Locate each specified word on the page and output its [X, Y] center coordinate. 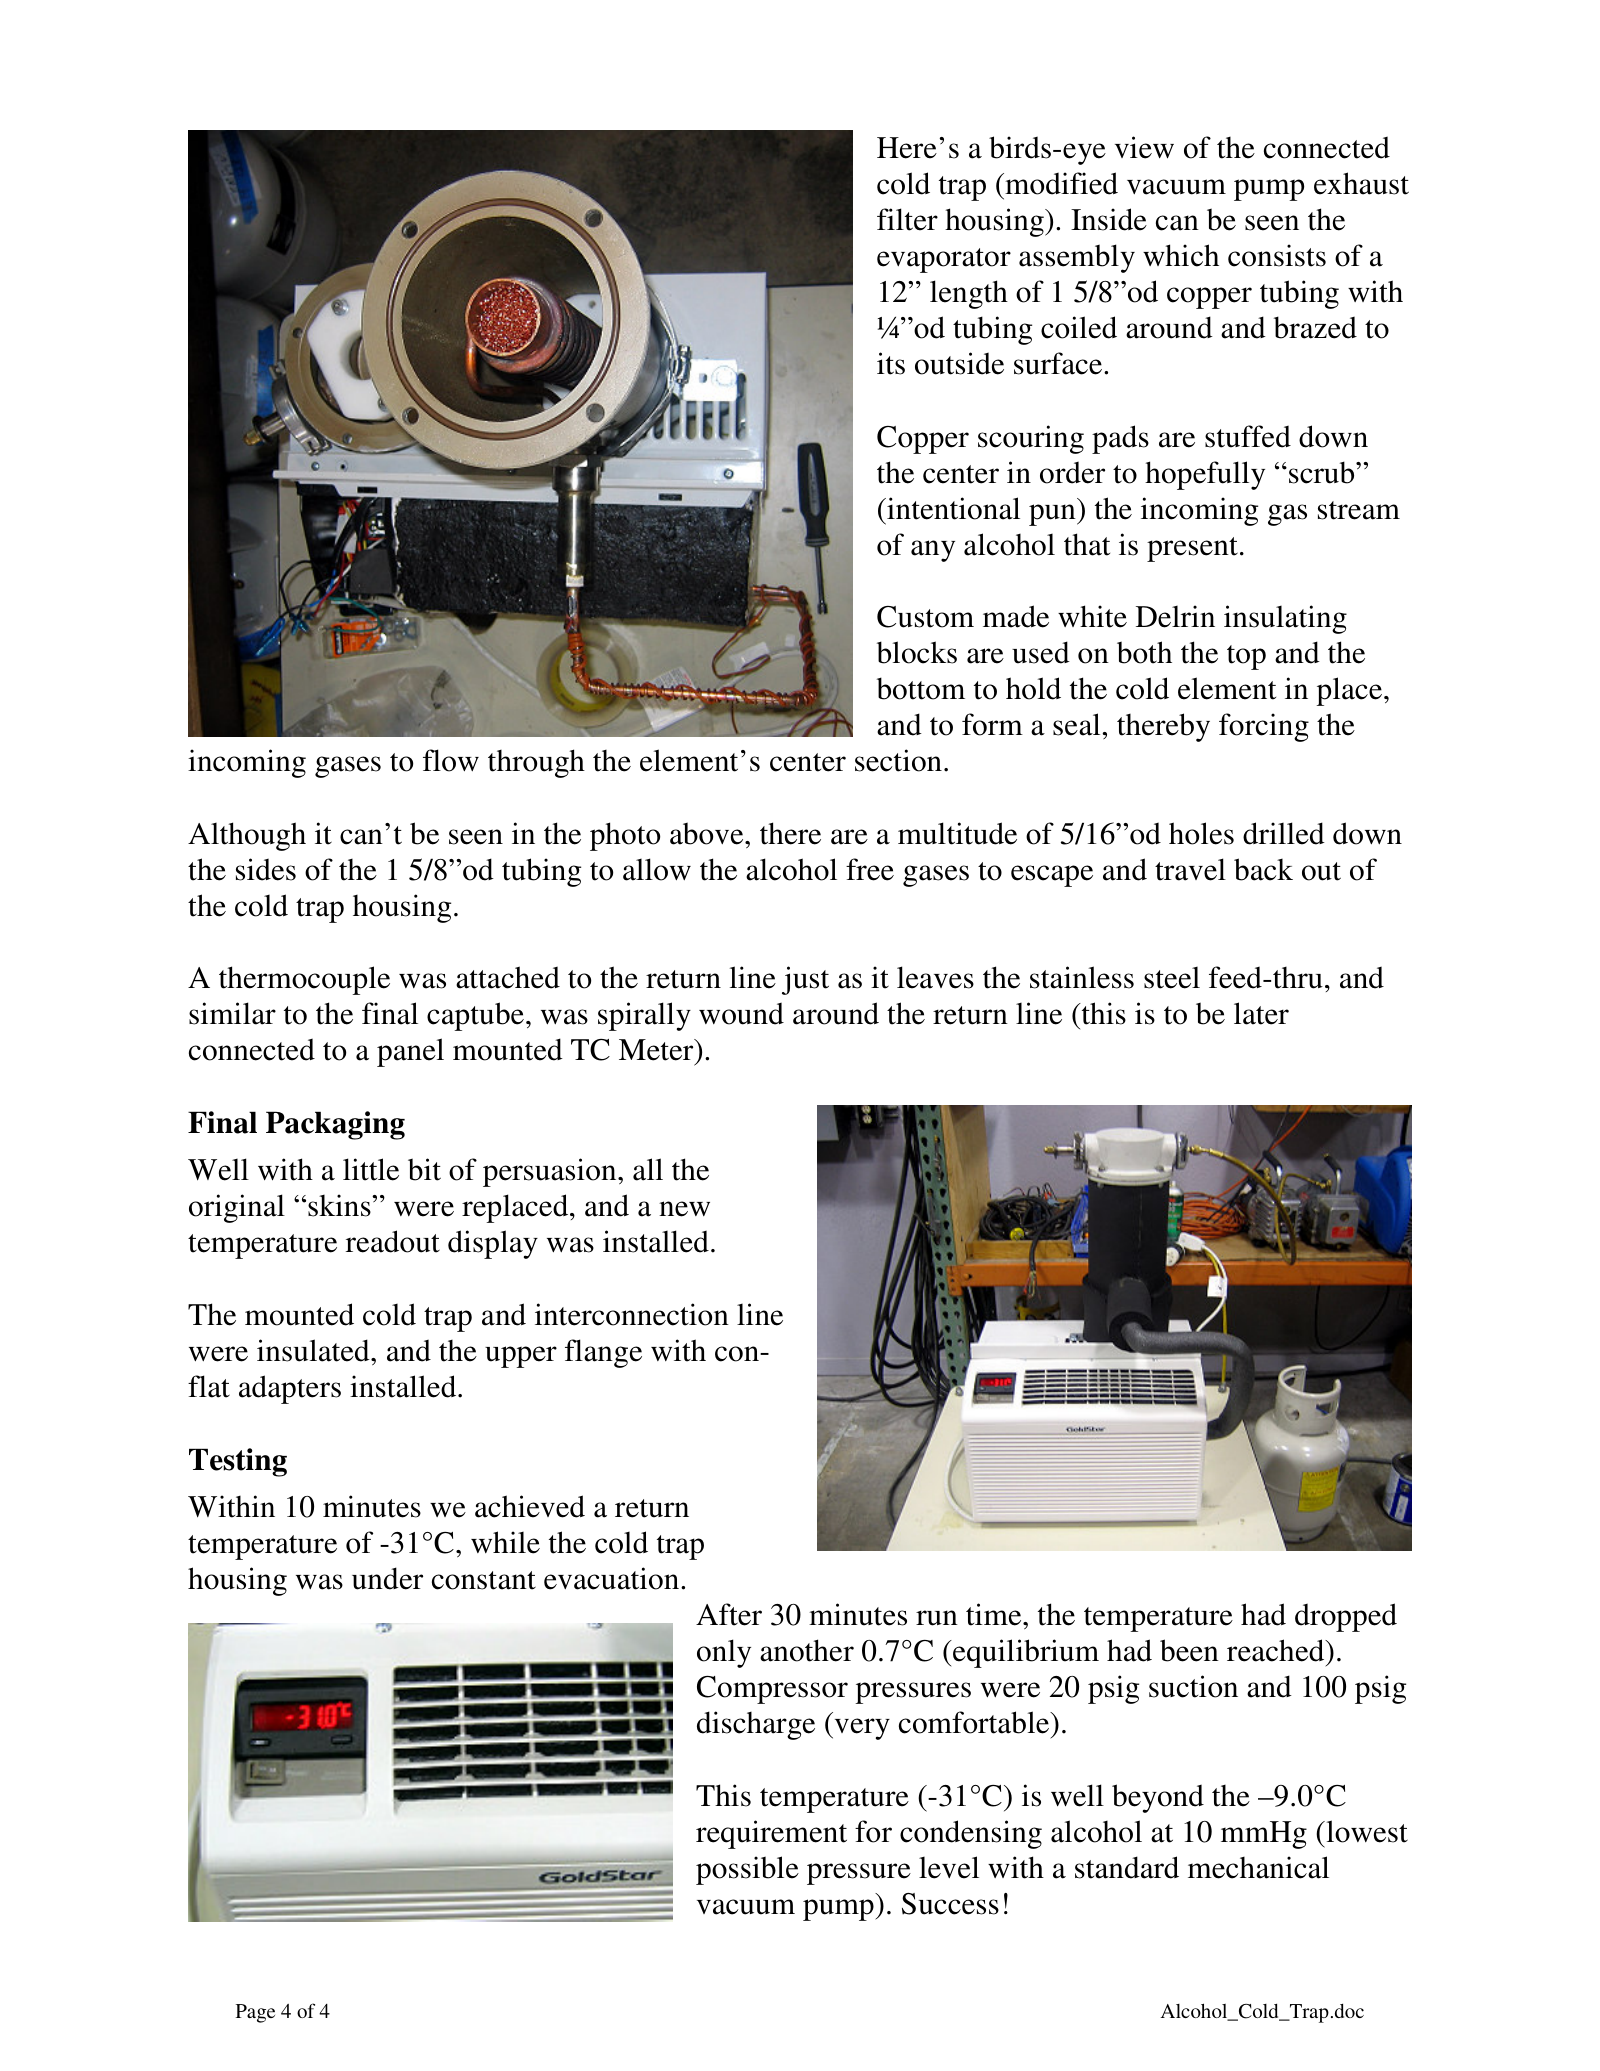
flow [451, 760]
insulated [314, 1350]
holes [1201, 833]
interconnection [632, 1314]
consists [1277, 255]
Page [255, 2013]
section [898, 760]
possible [747, 1870]
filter [907, 219]
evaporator [944, 260]
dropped [1346, 1617]
